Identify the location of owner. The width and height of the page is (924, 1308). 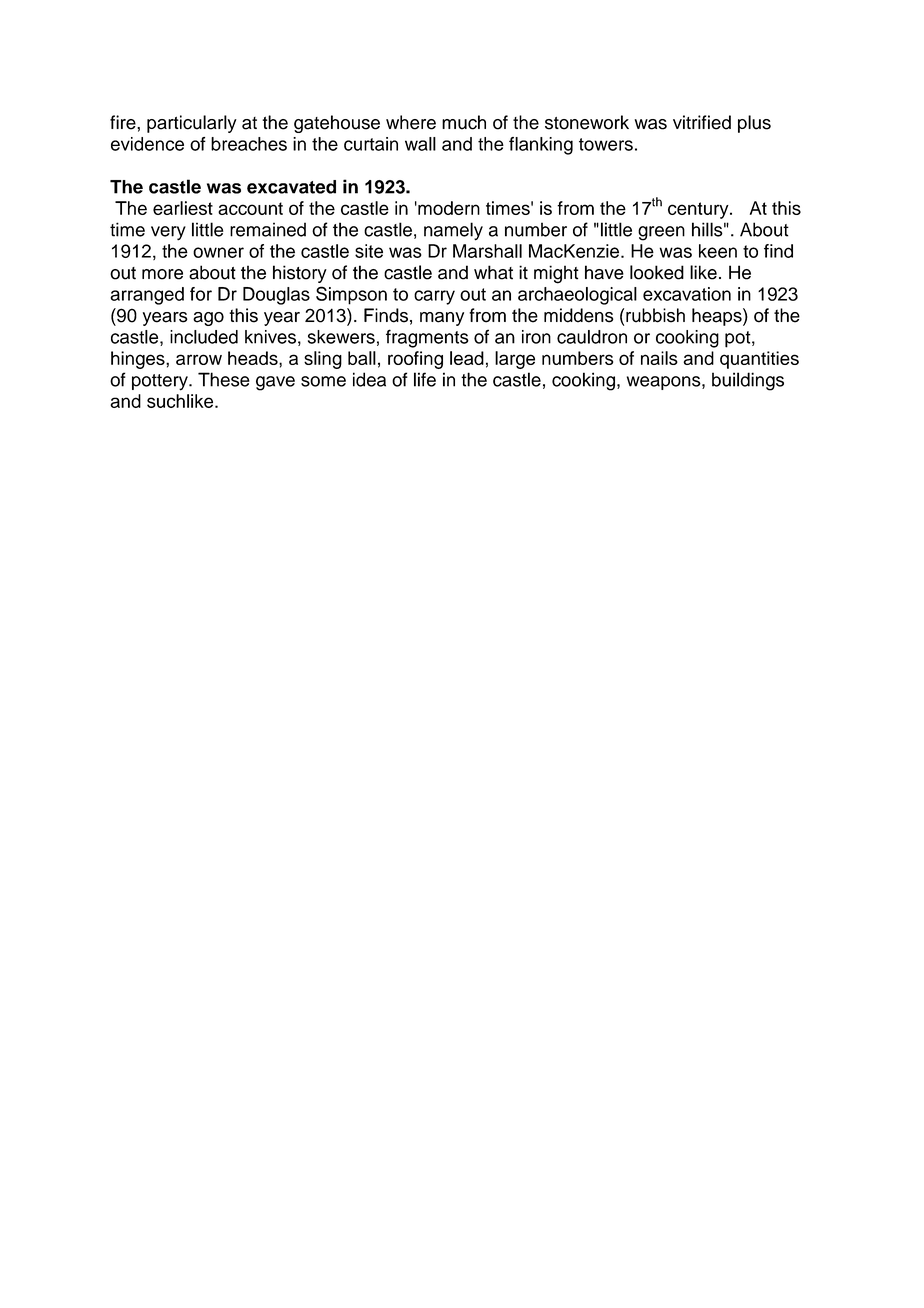
(218, 252).
